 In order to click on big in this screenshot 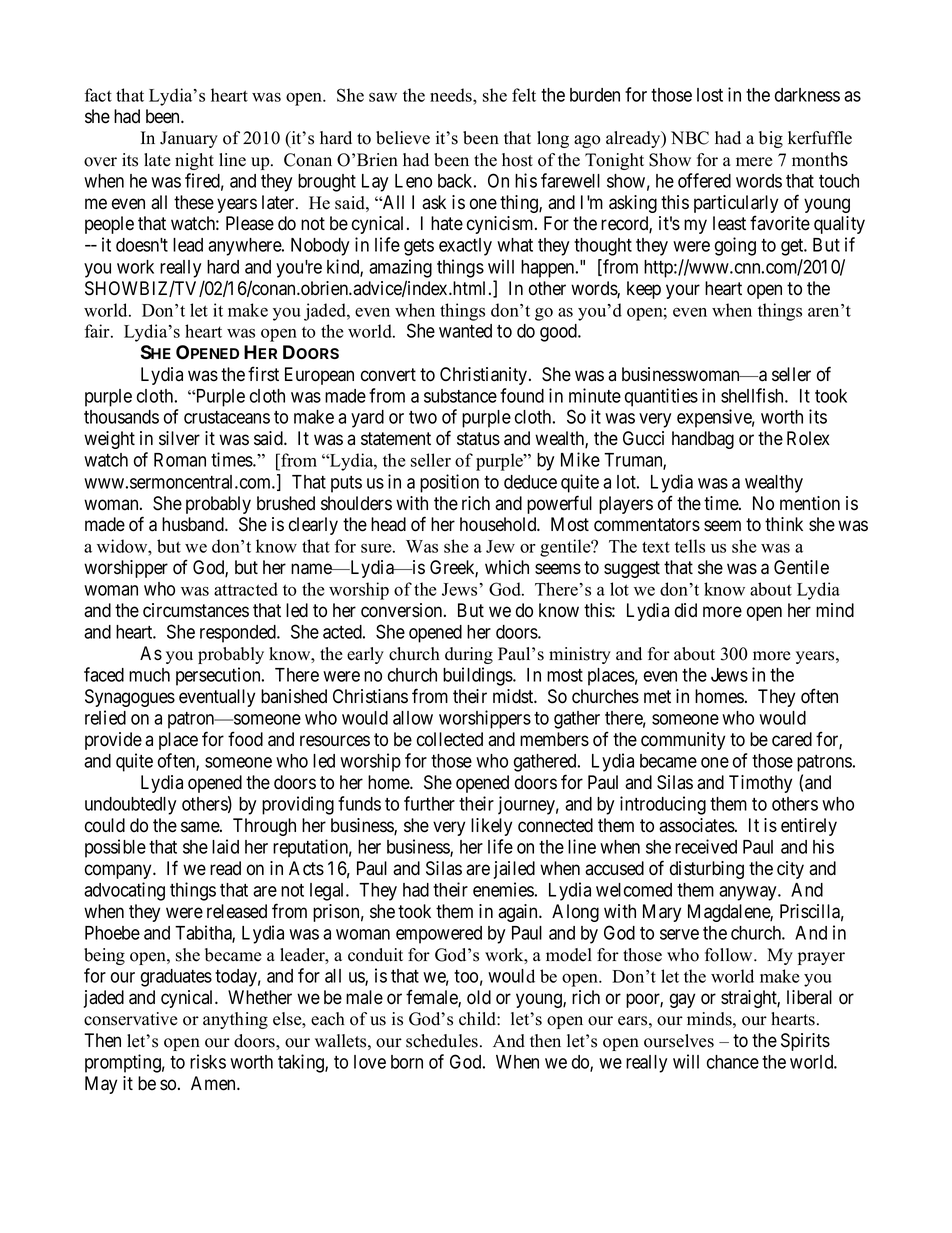, I will do `click(771, 139)`.
